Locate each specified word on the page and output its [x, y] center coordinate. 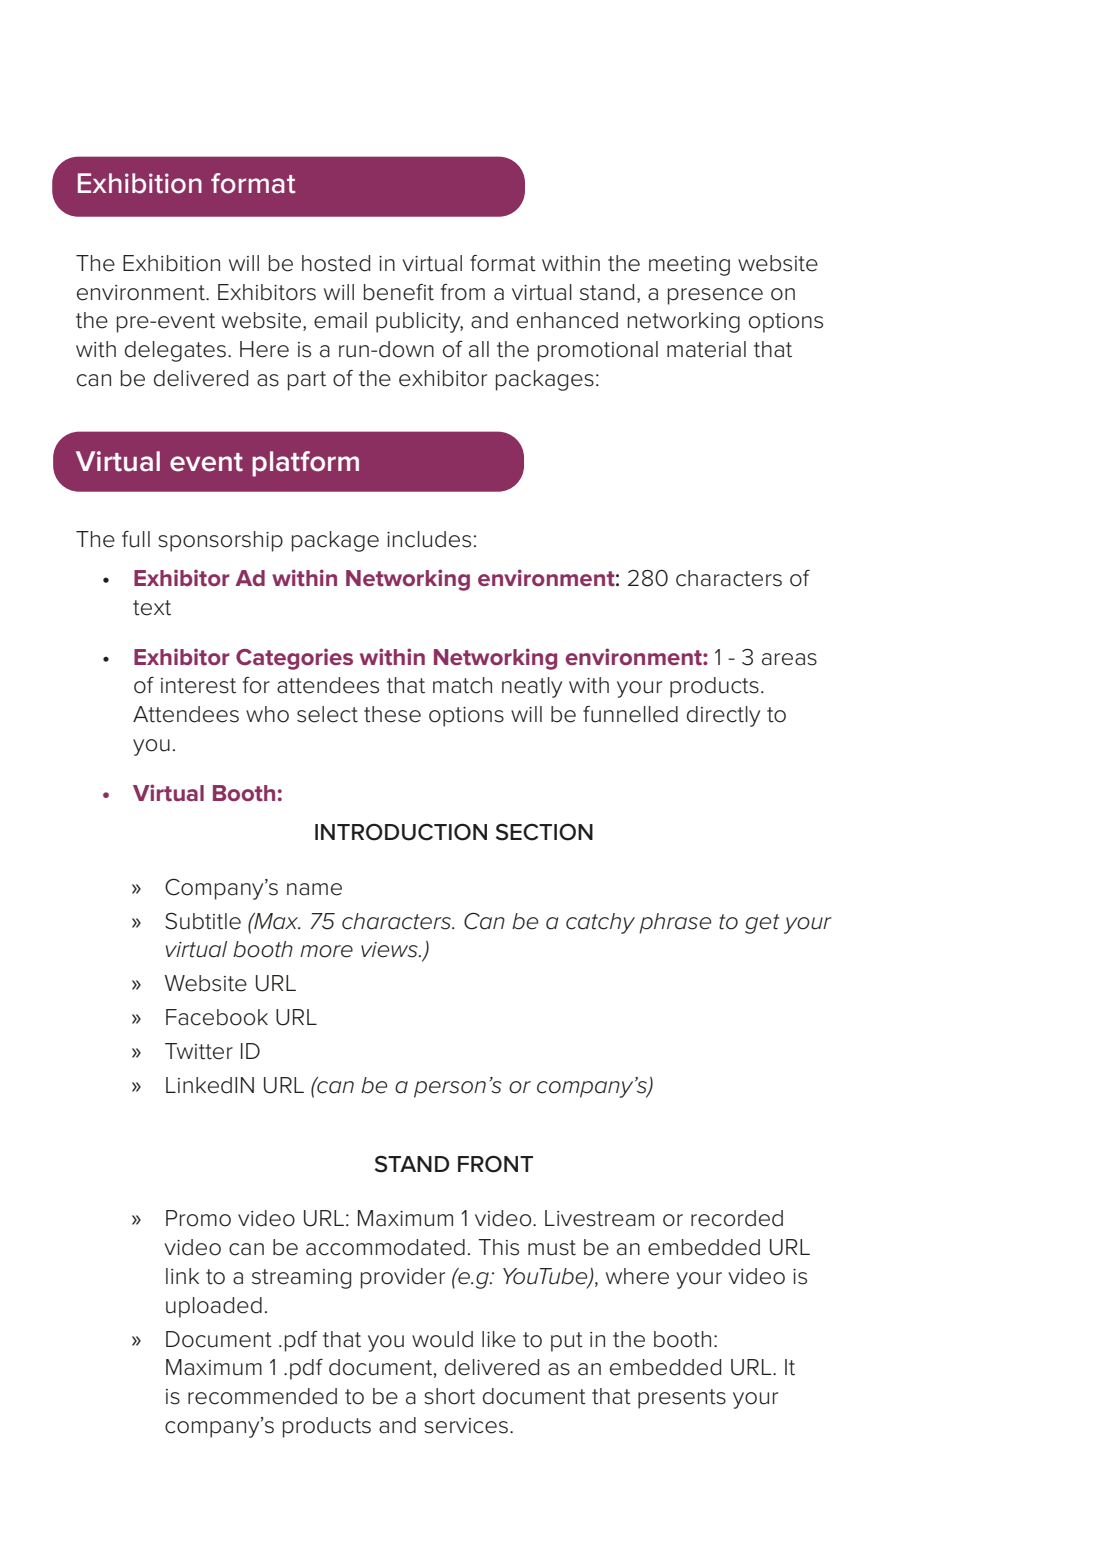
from [463, 292]
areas [789, 659]
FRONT [495, 1164]
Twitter [199, 1051]
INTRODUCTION [401, 832]
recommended [262, 1396]
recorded [737, 1218]
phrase [675, 923]
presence [715, 296]
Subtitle [203, 921]
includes [429, 539]
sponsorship [220, 541]
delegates [175, 351]
